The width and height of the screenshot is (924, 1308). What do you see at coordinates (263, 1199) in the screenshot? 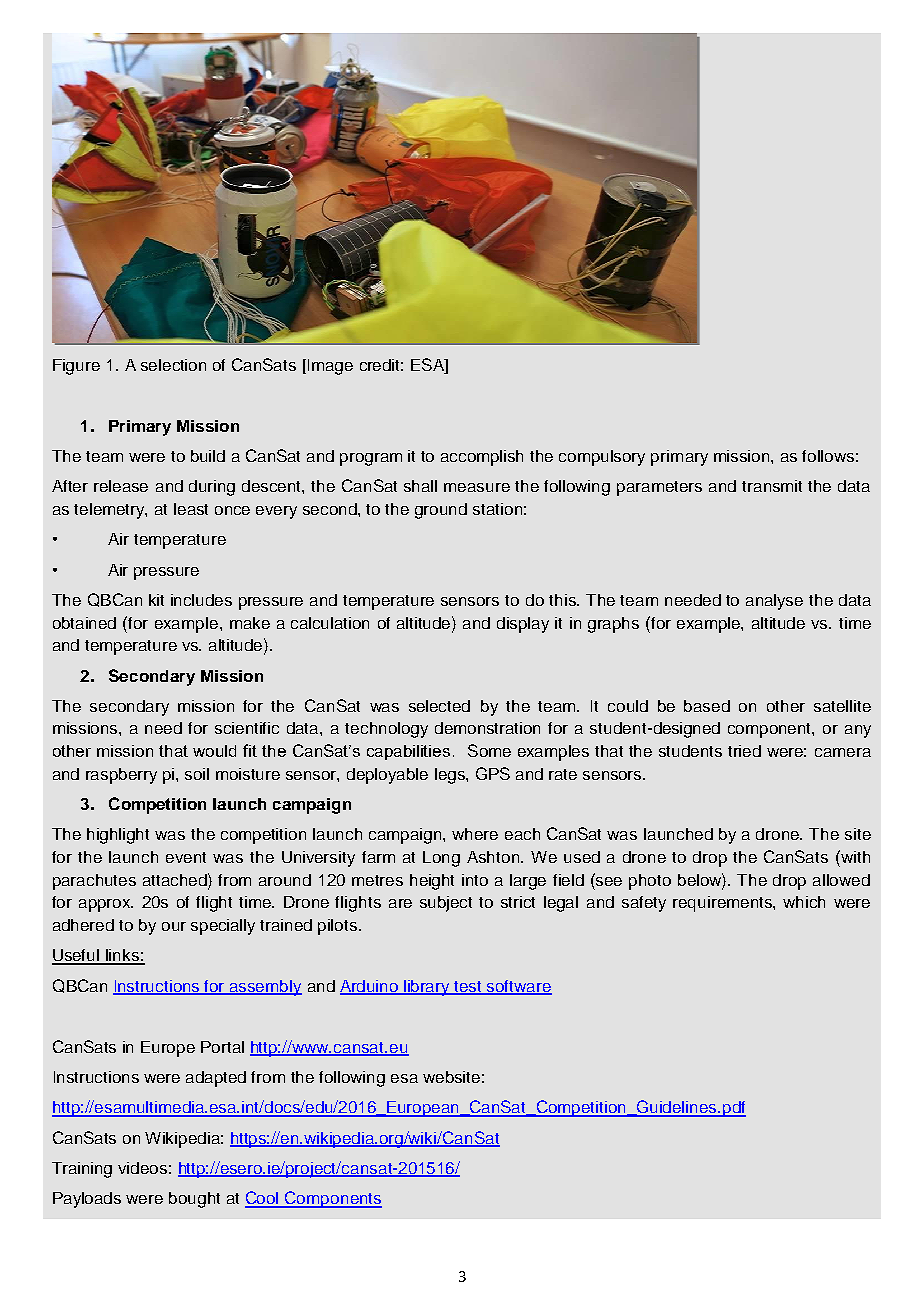
I see `Cool` at bounding box center [263, 1199].
